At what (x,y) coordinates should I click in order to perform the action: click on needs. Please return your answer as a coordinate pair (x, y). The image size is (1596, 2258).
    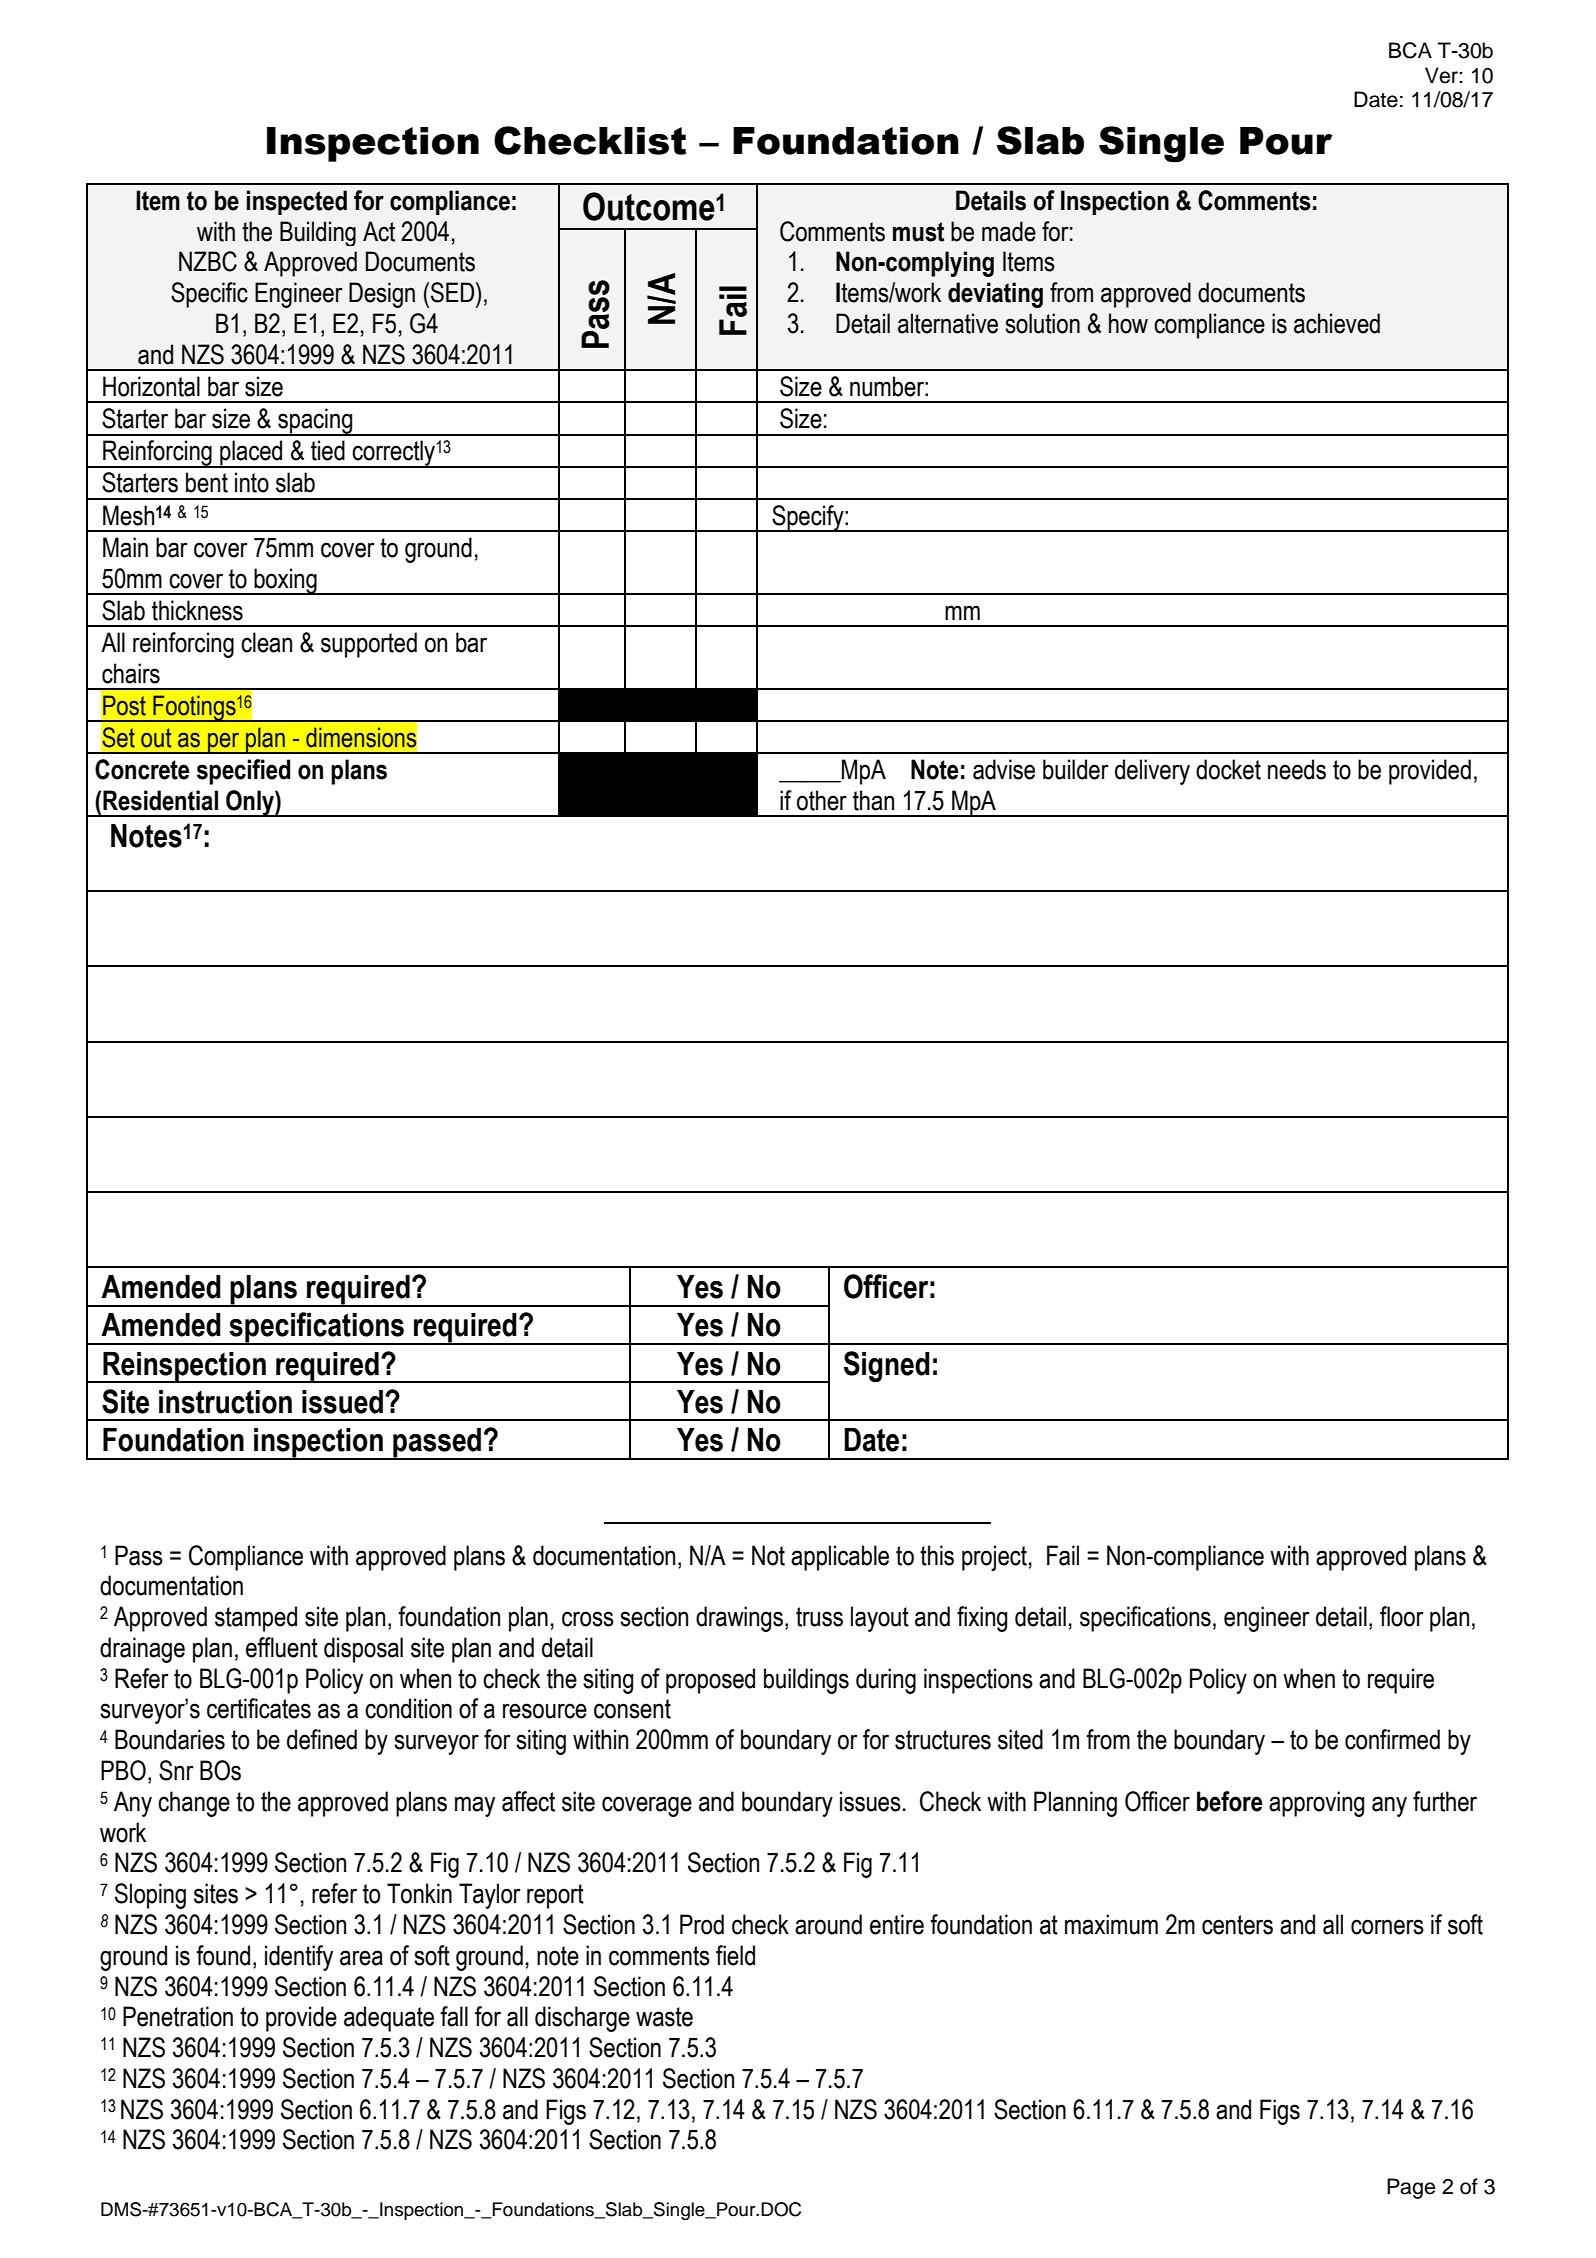
    Looking at the image, I should click on (1297, 769).
